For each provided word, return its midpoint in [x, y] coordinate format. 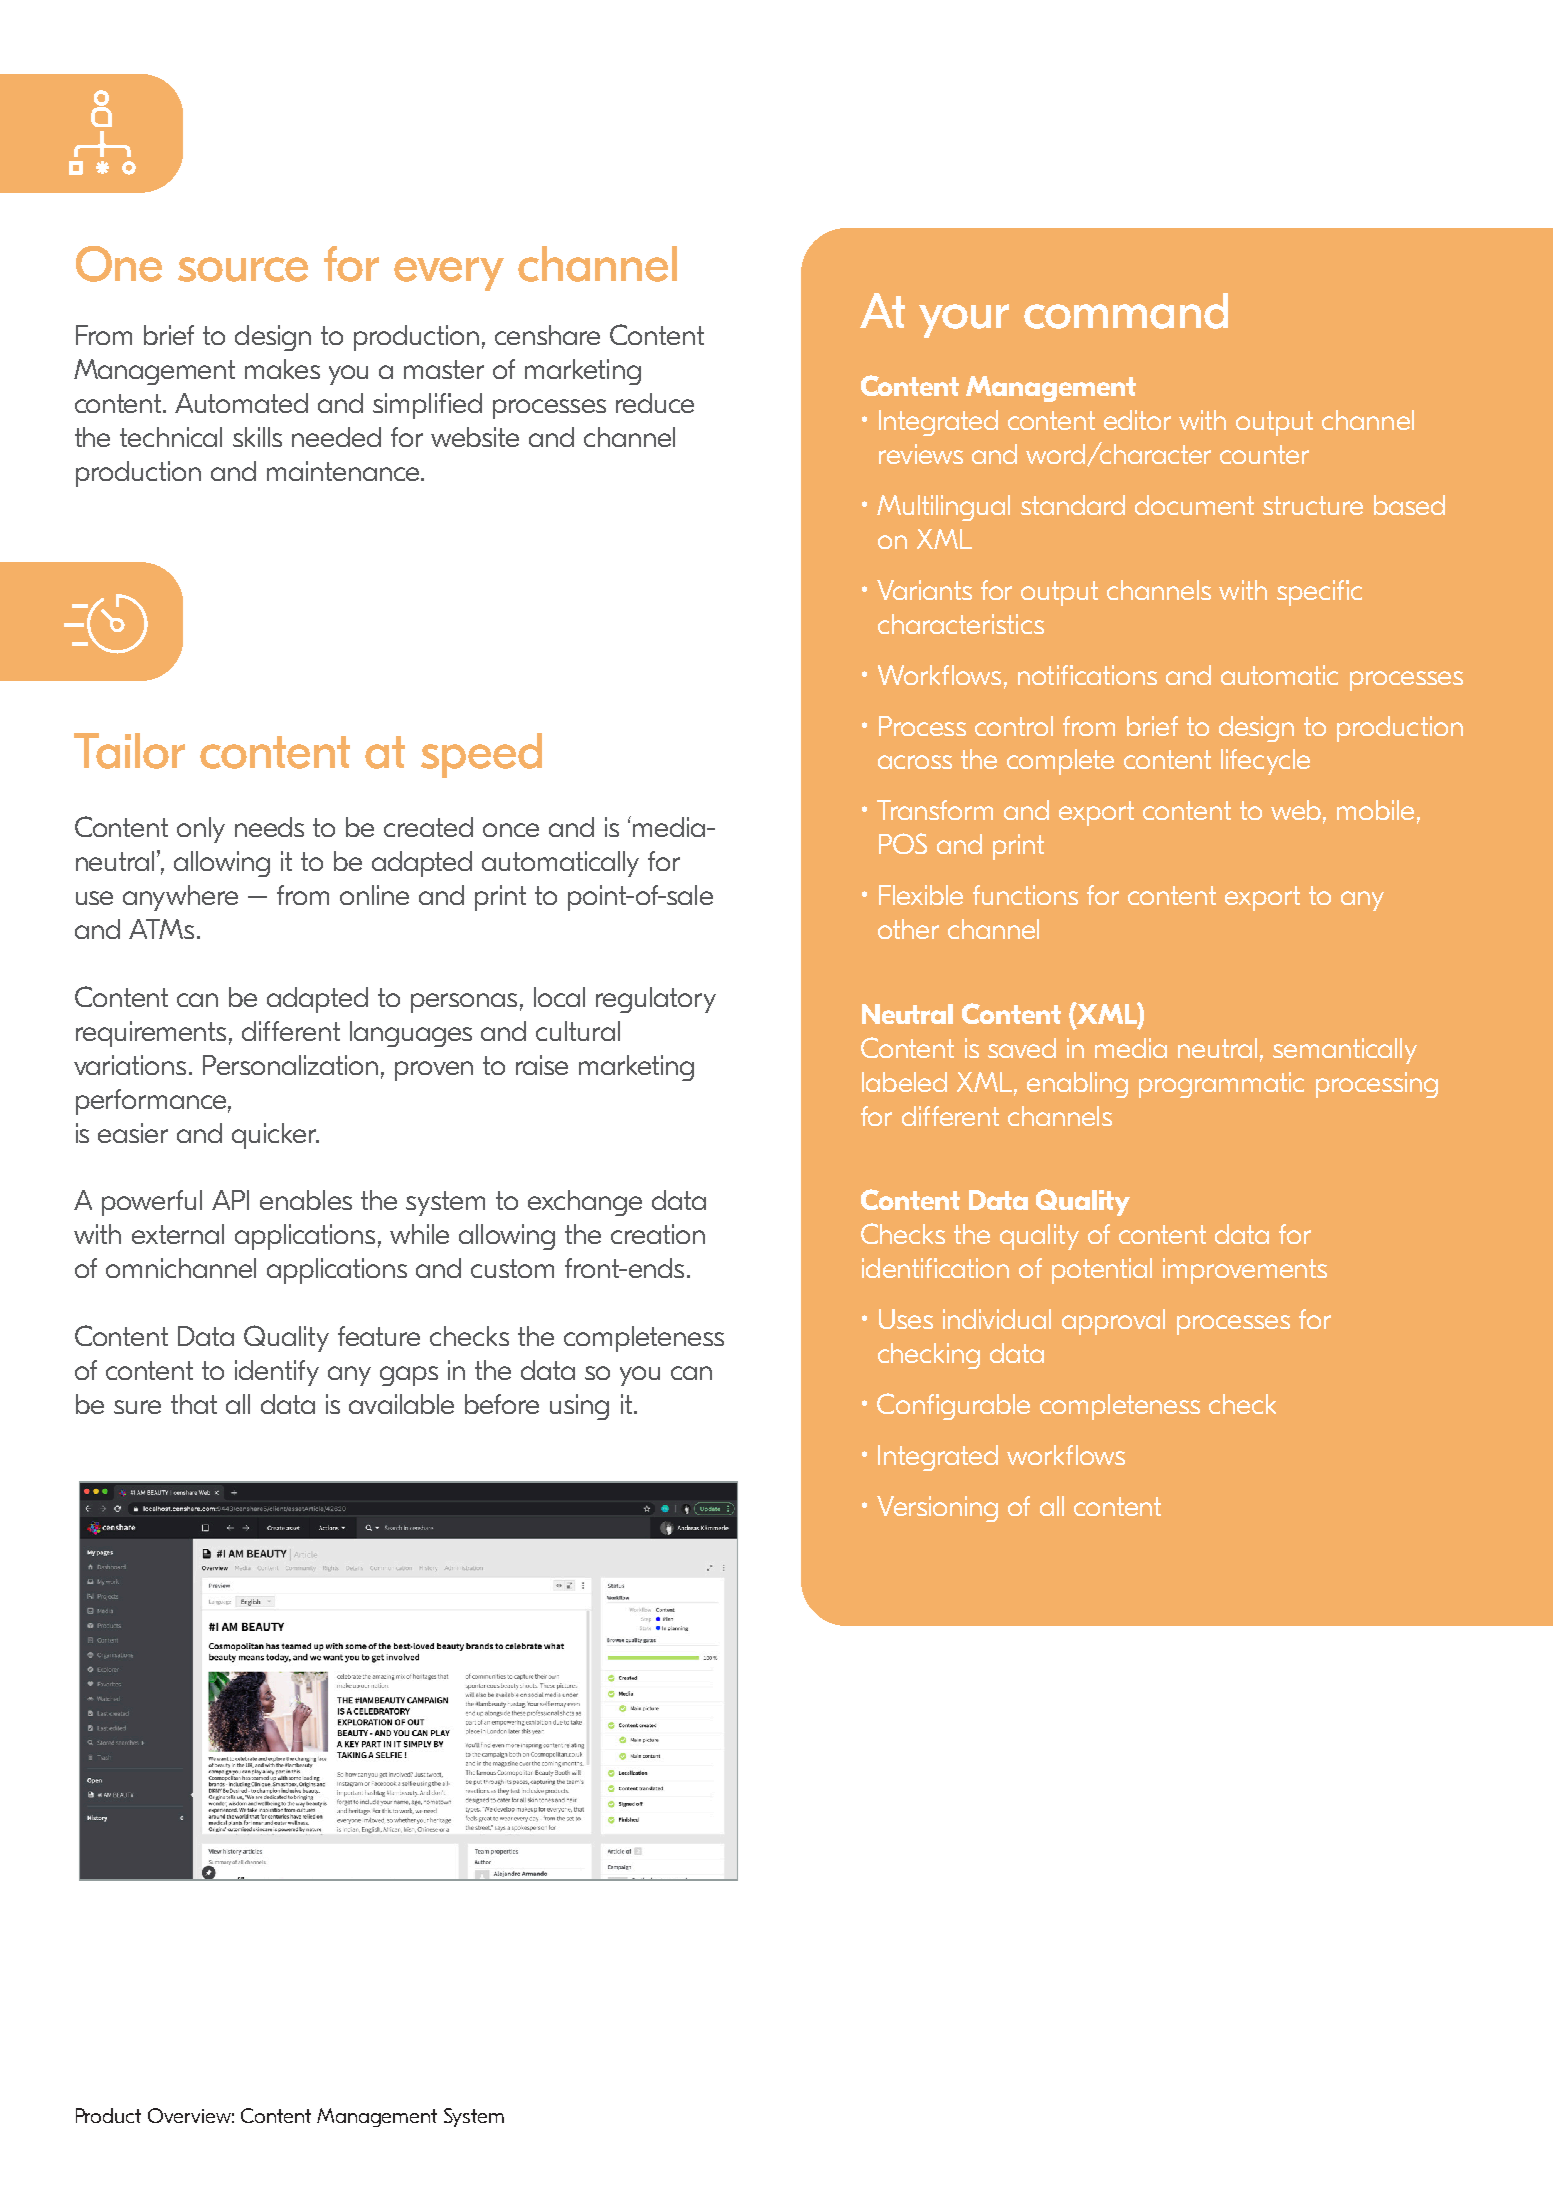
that [194, 1404]
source [243, 269]
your [964, 321]
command [1126, 311]
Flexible [921, 895]
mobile [1375, 810]
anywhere [180, 898]
